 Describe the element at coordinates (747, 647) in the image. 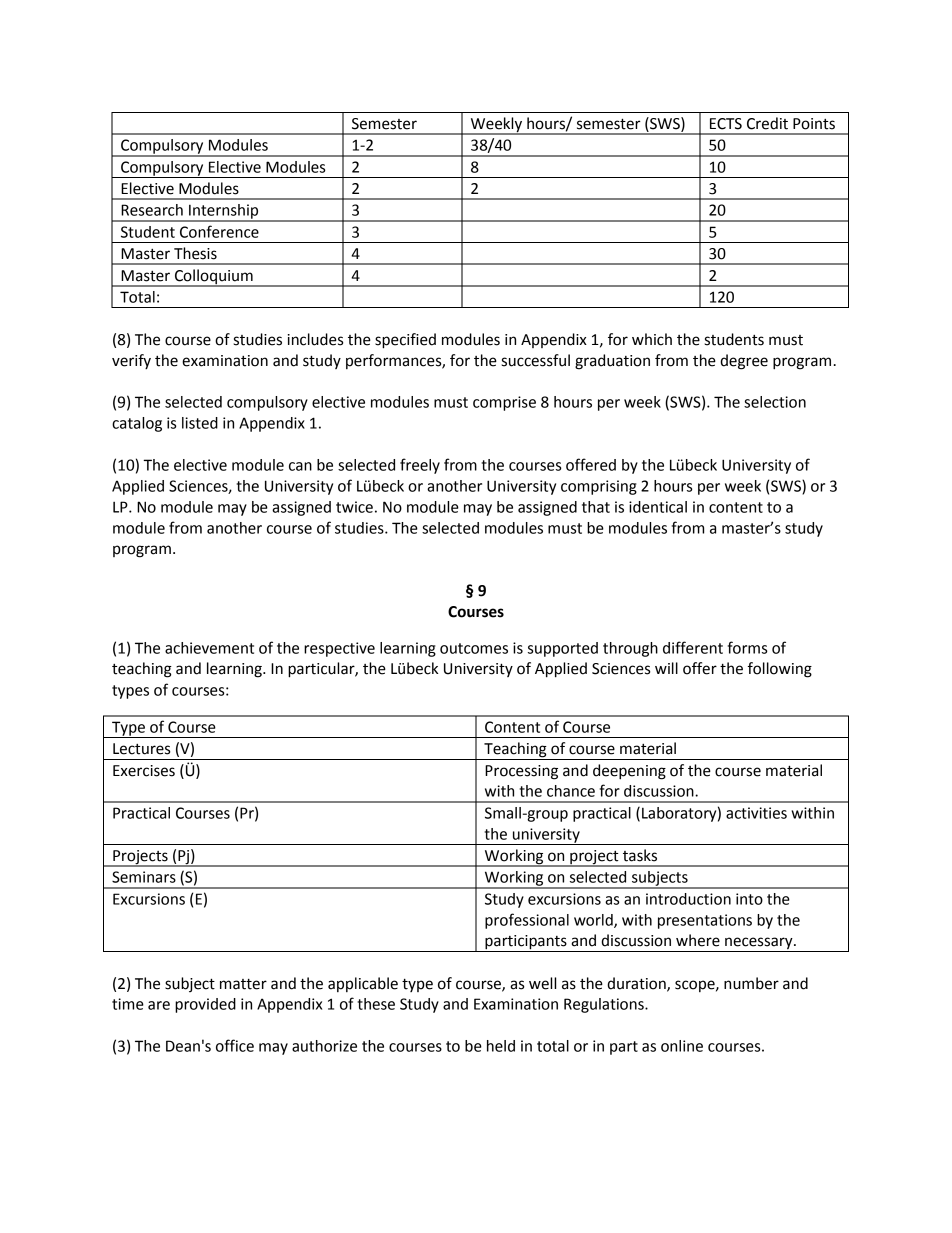

I see `forms` at that location.
